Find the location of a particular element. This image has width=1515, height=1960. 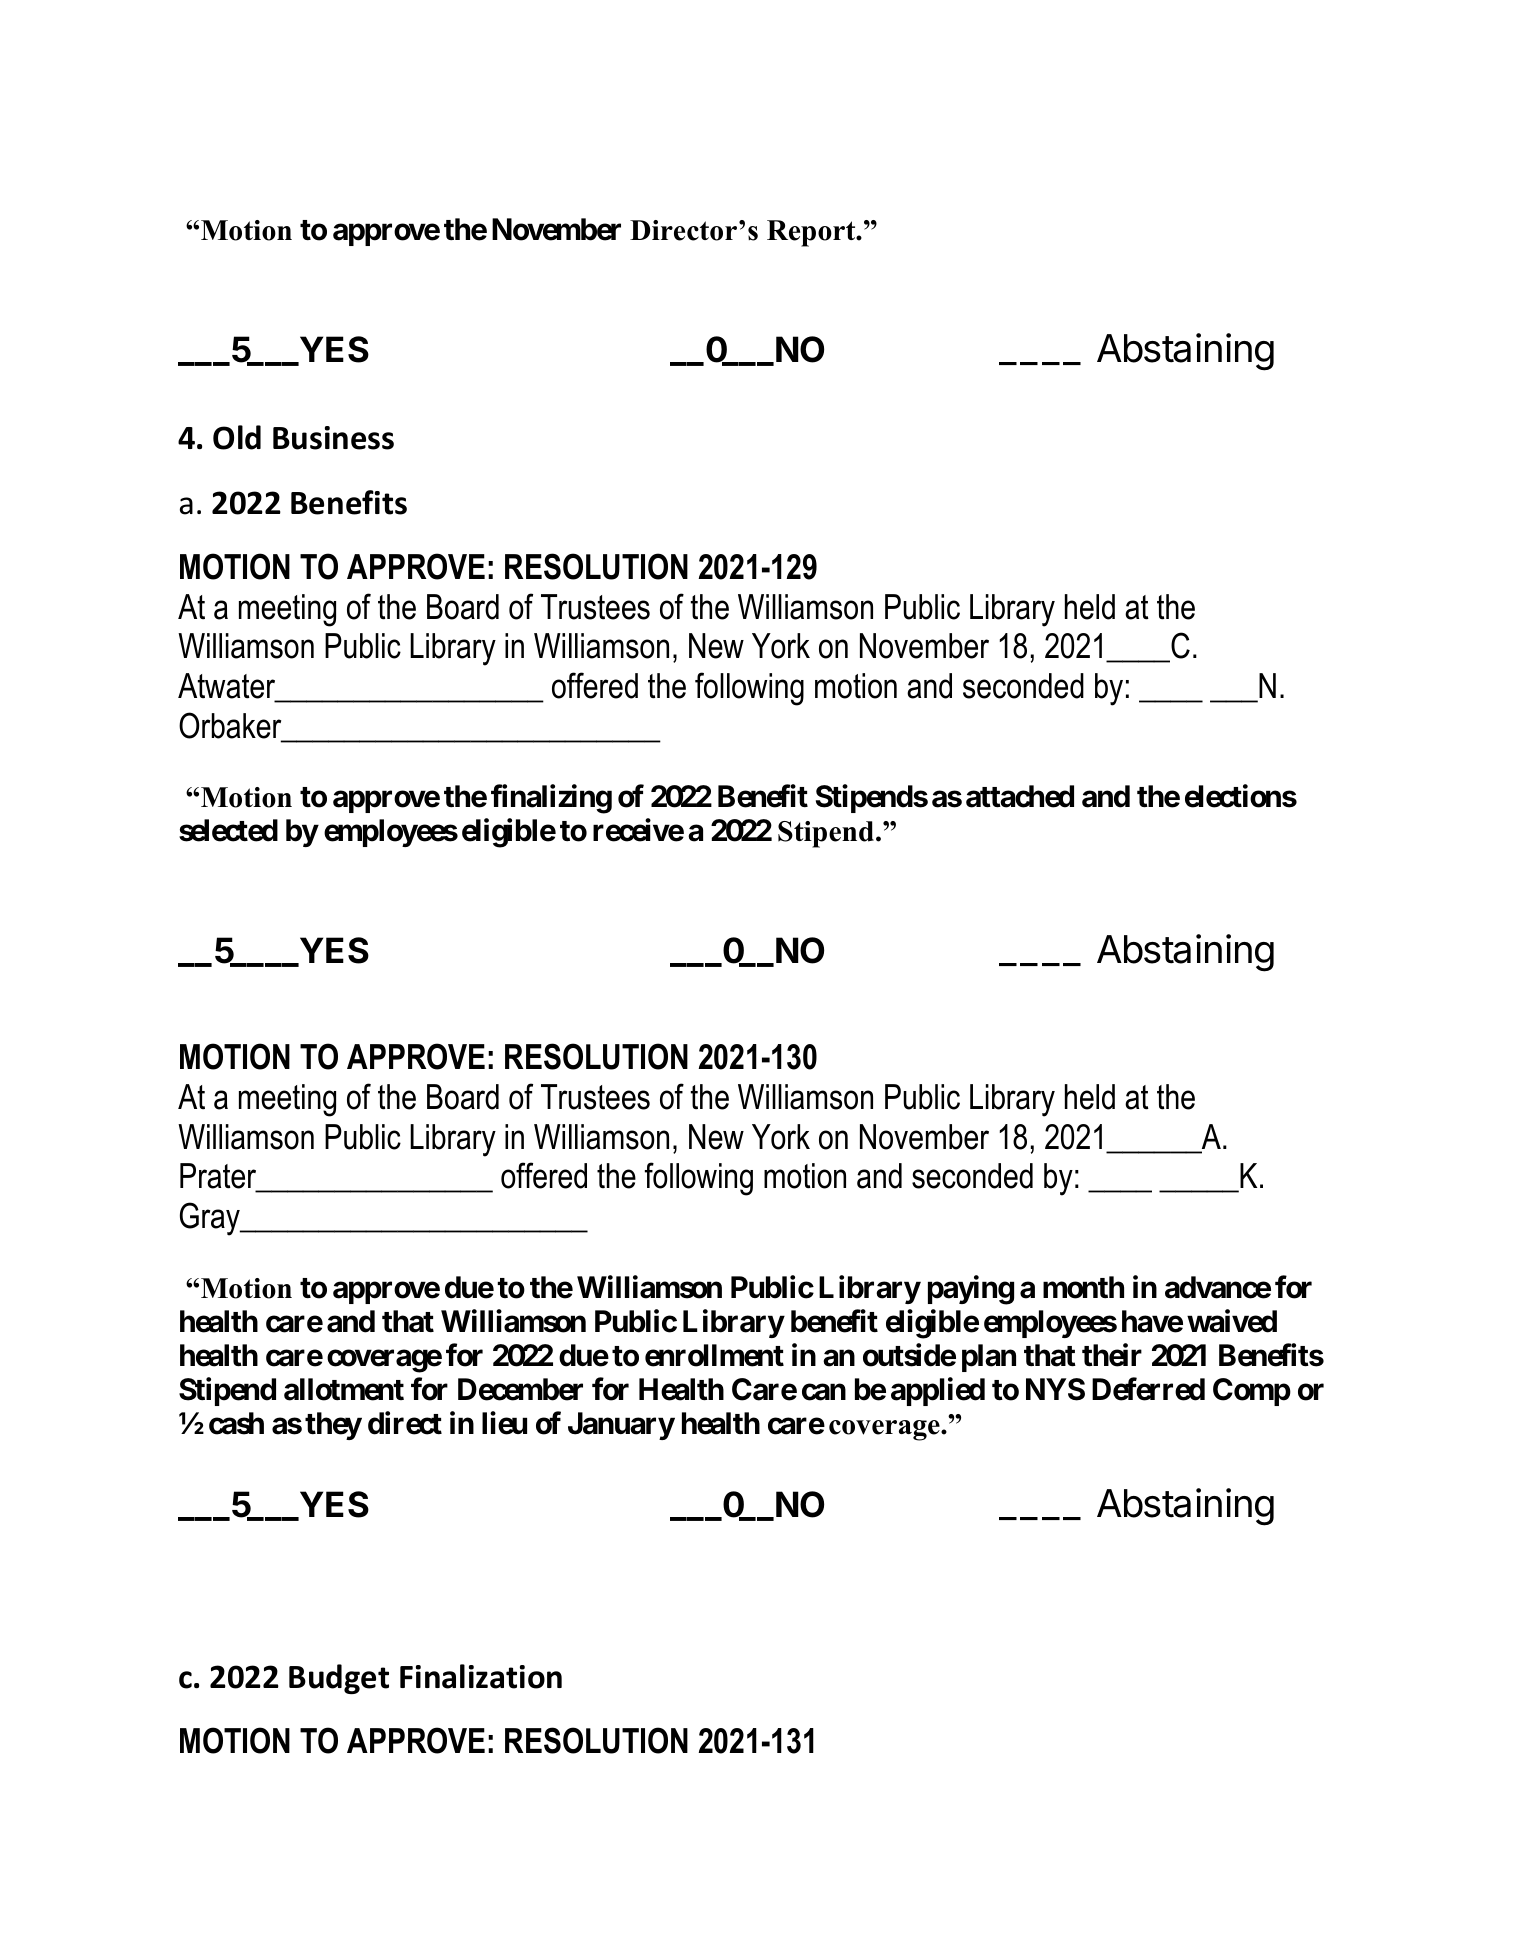

enrollment is located at coordinates (714, 1355).
